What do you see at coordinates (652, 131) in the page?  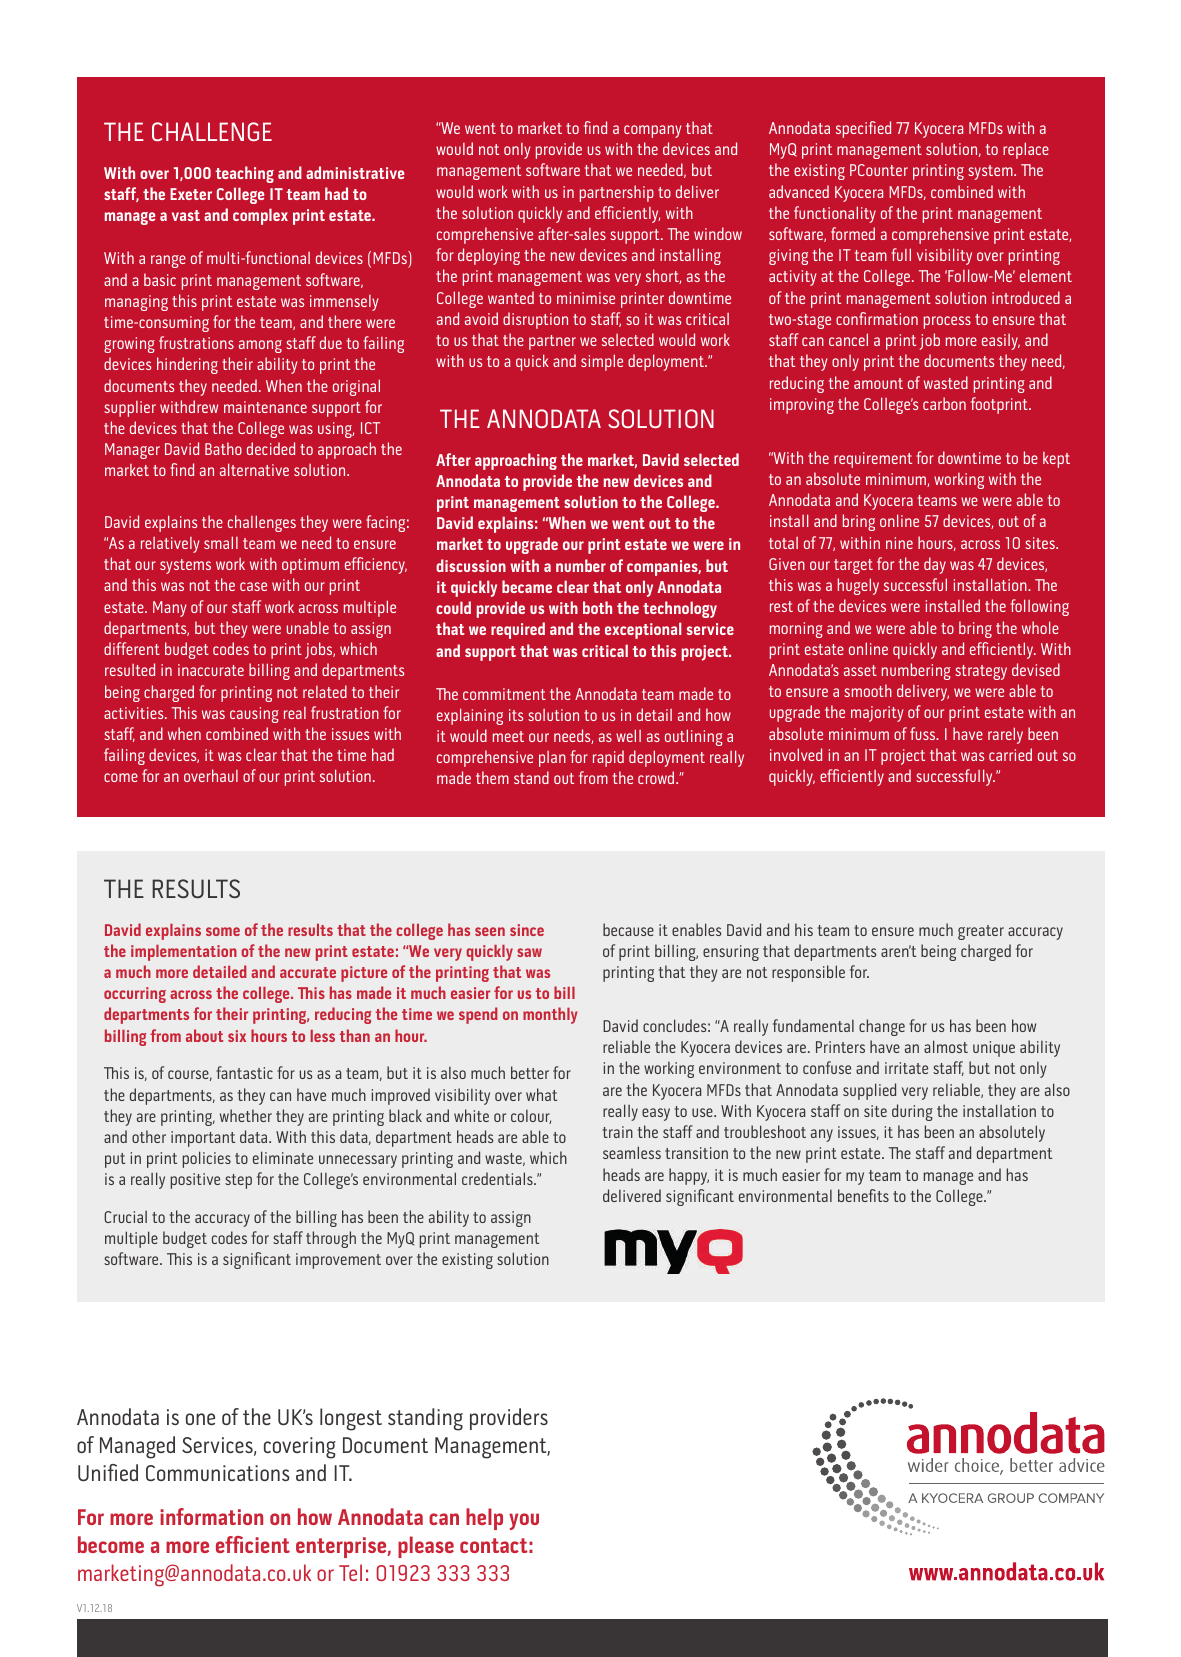 I see `company` at bounding box center [652, 131].
